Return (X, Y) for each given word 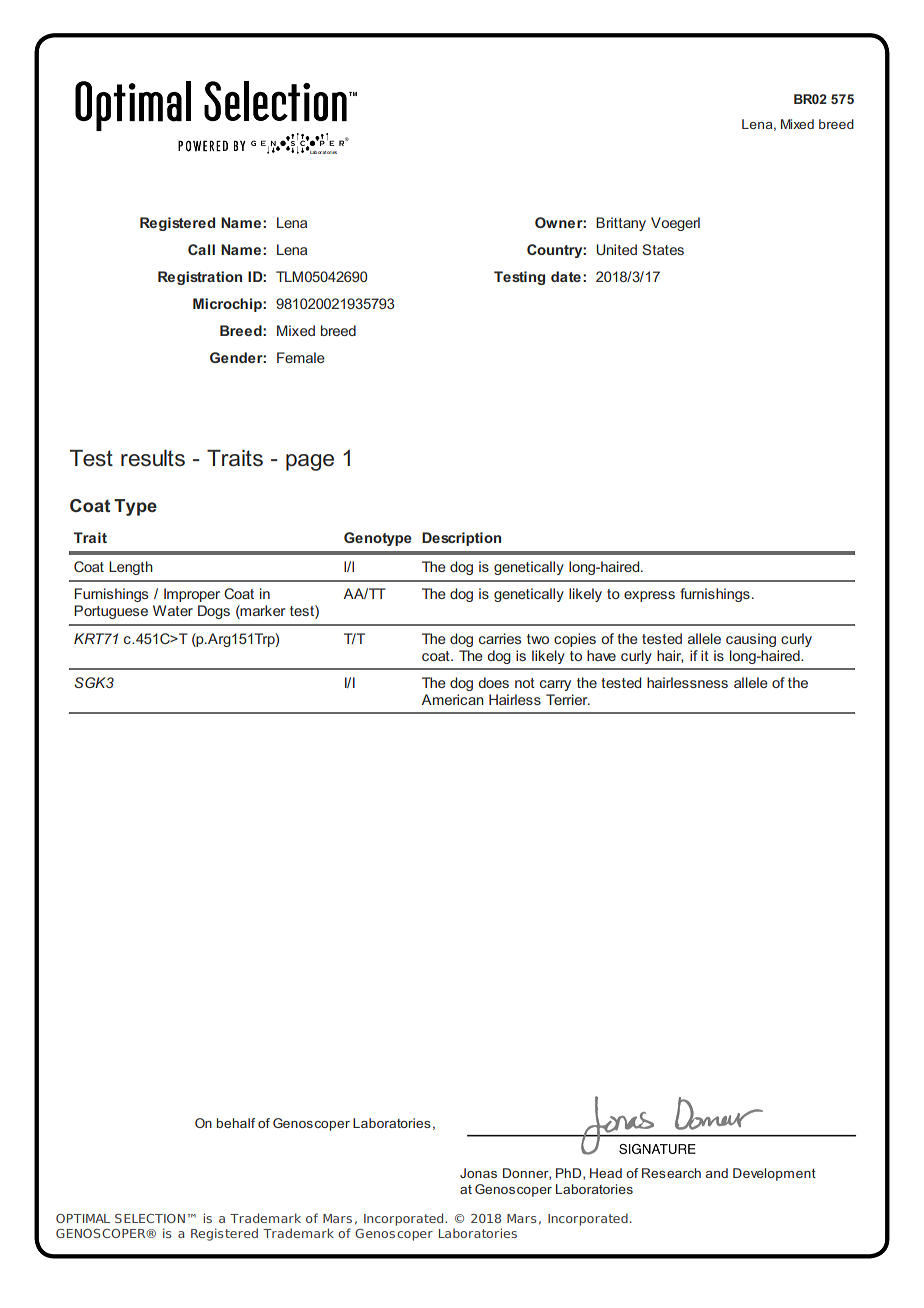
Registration (200, 278)
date (566, 276)
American (452, 699)
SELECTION (150, 1218)
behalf (236, 1123)
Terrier (568, 699)
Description (461, 539)
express (649, 596)
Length (131, 568)
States (663, 249)
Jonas (478, 1173)
